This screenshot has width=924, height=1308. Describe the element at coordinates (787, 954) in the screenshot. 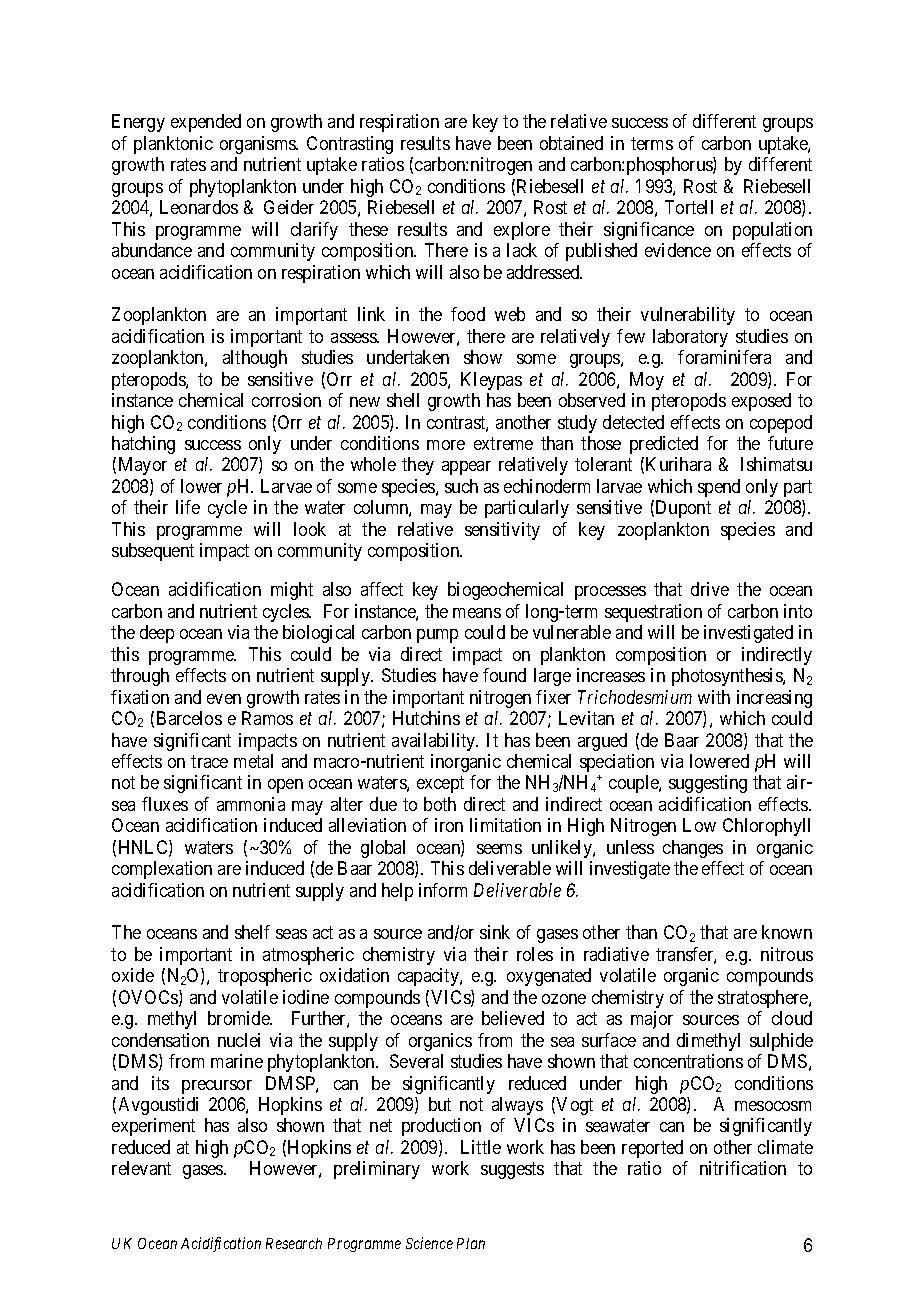

I see `nitrous` at that location.
